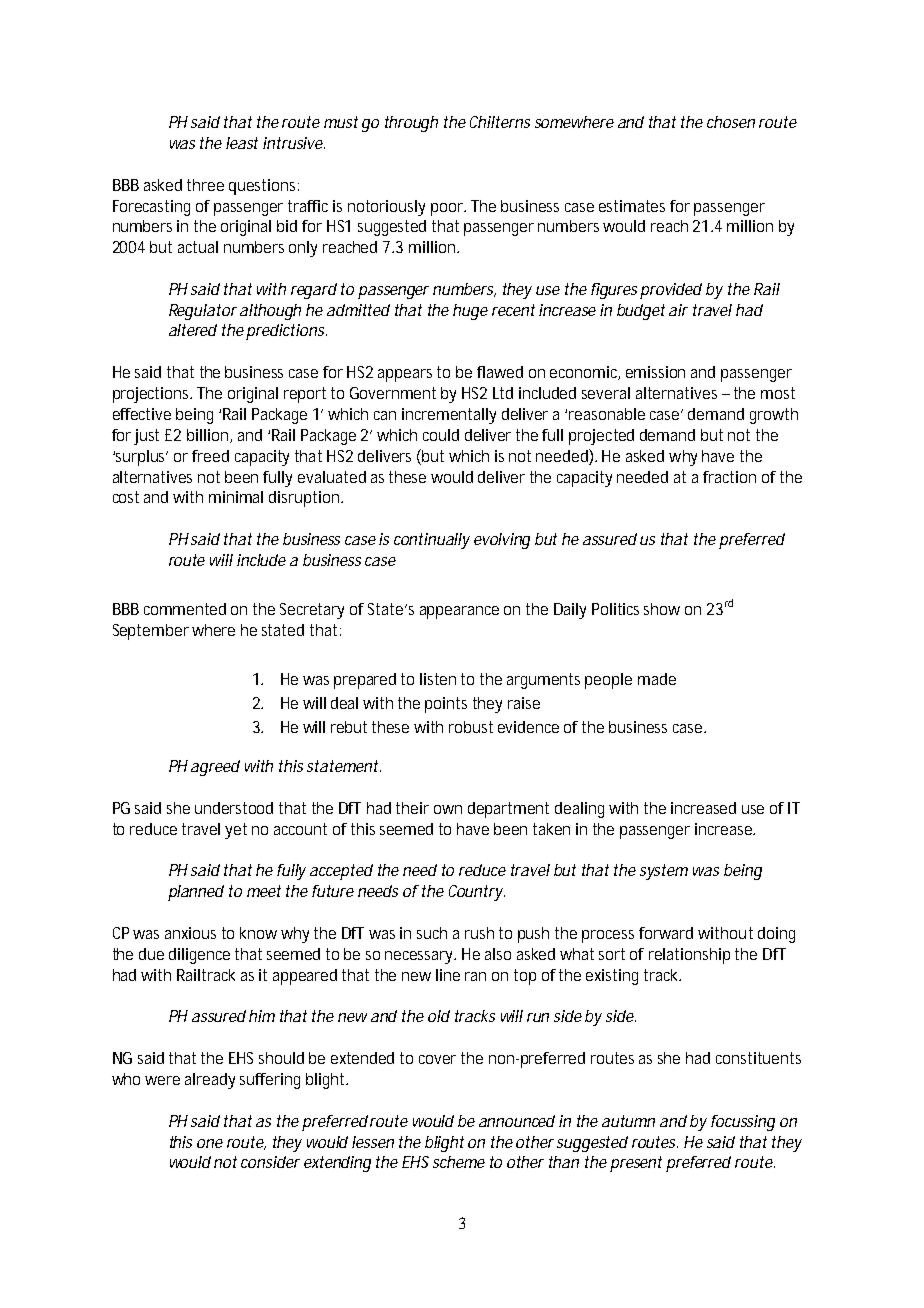 This screenshot has height=1308, width=924. What do you see at coordinates (205, 185) in the screenshot?
I see `three` at bounding box center [205, 185].
